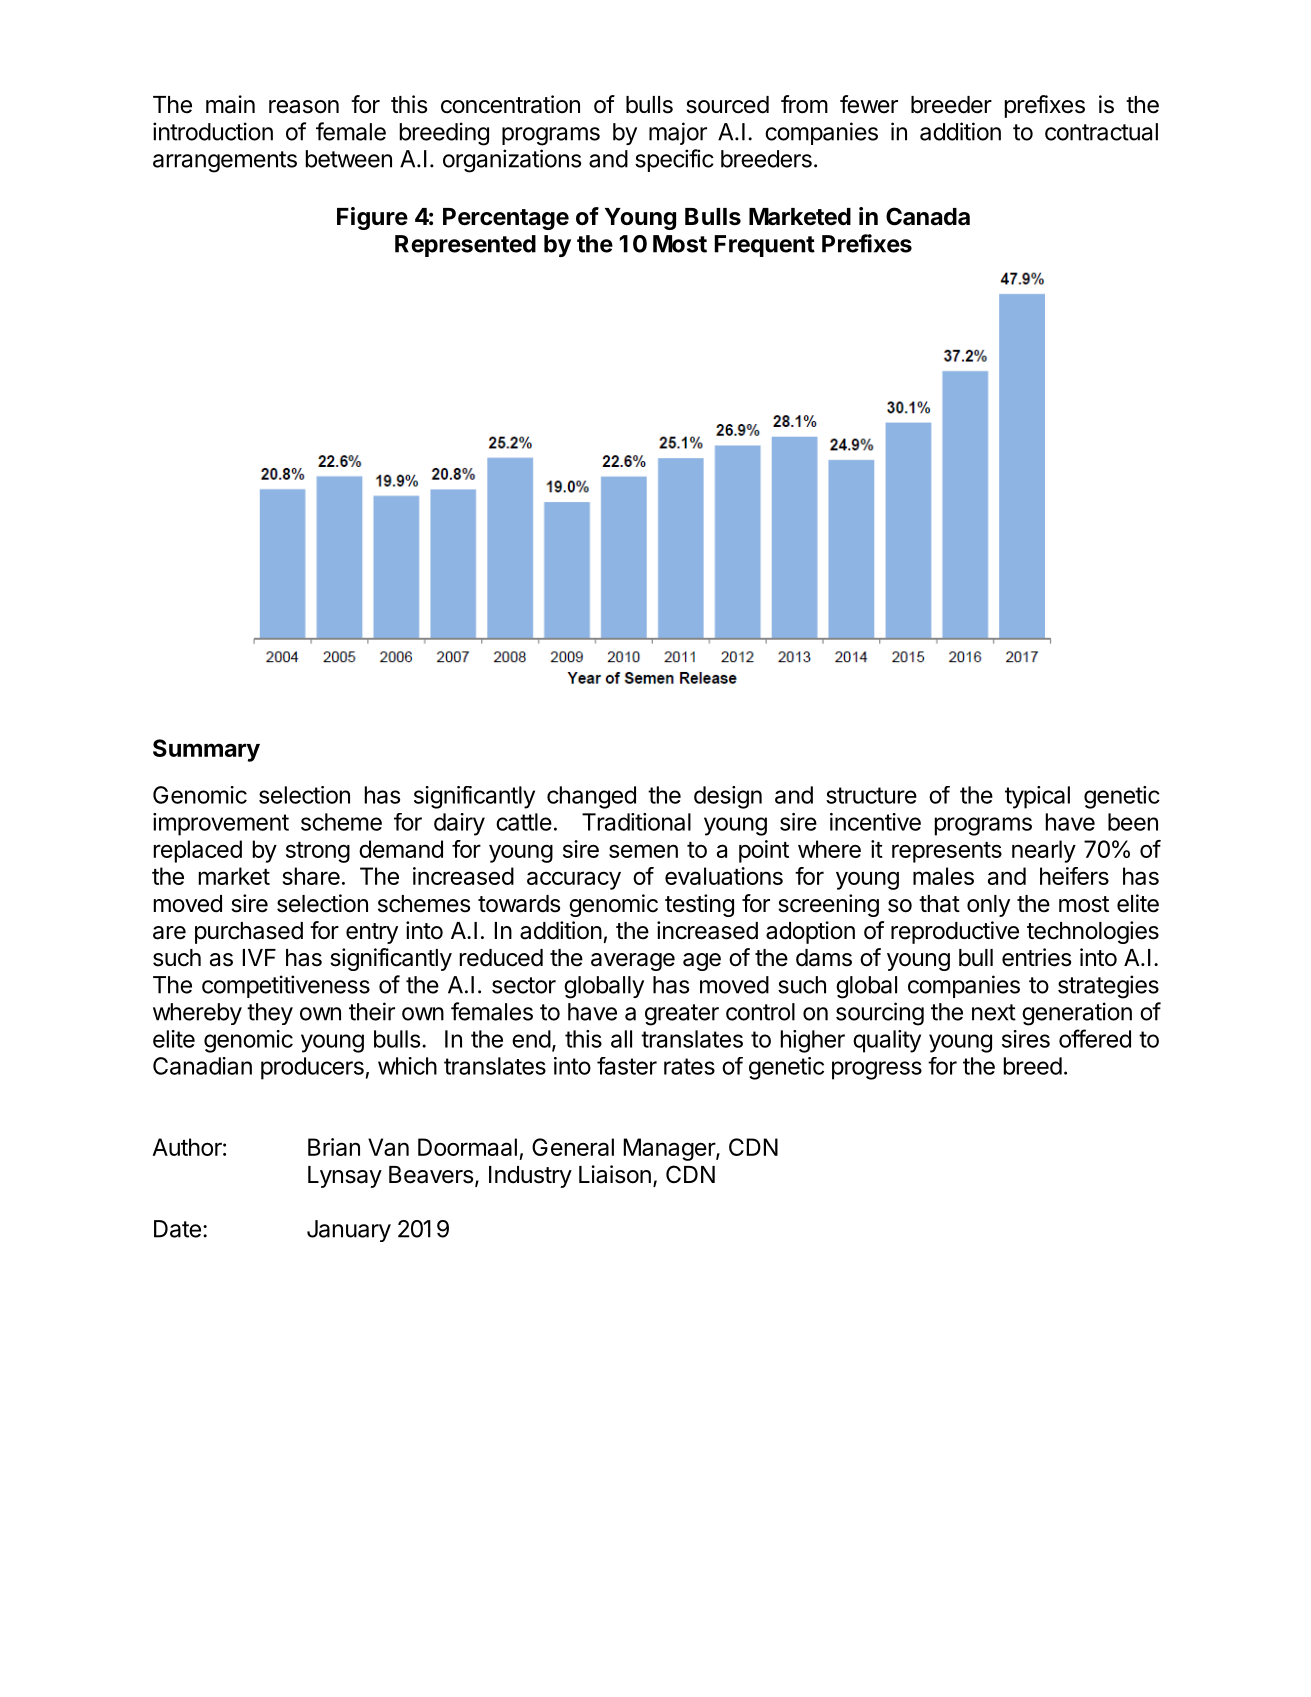 This screenshot has height=1697, width=1311. Describe the element at coordinates (1036, 957) in the screenshot. I see `entries` at that location.
